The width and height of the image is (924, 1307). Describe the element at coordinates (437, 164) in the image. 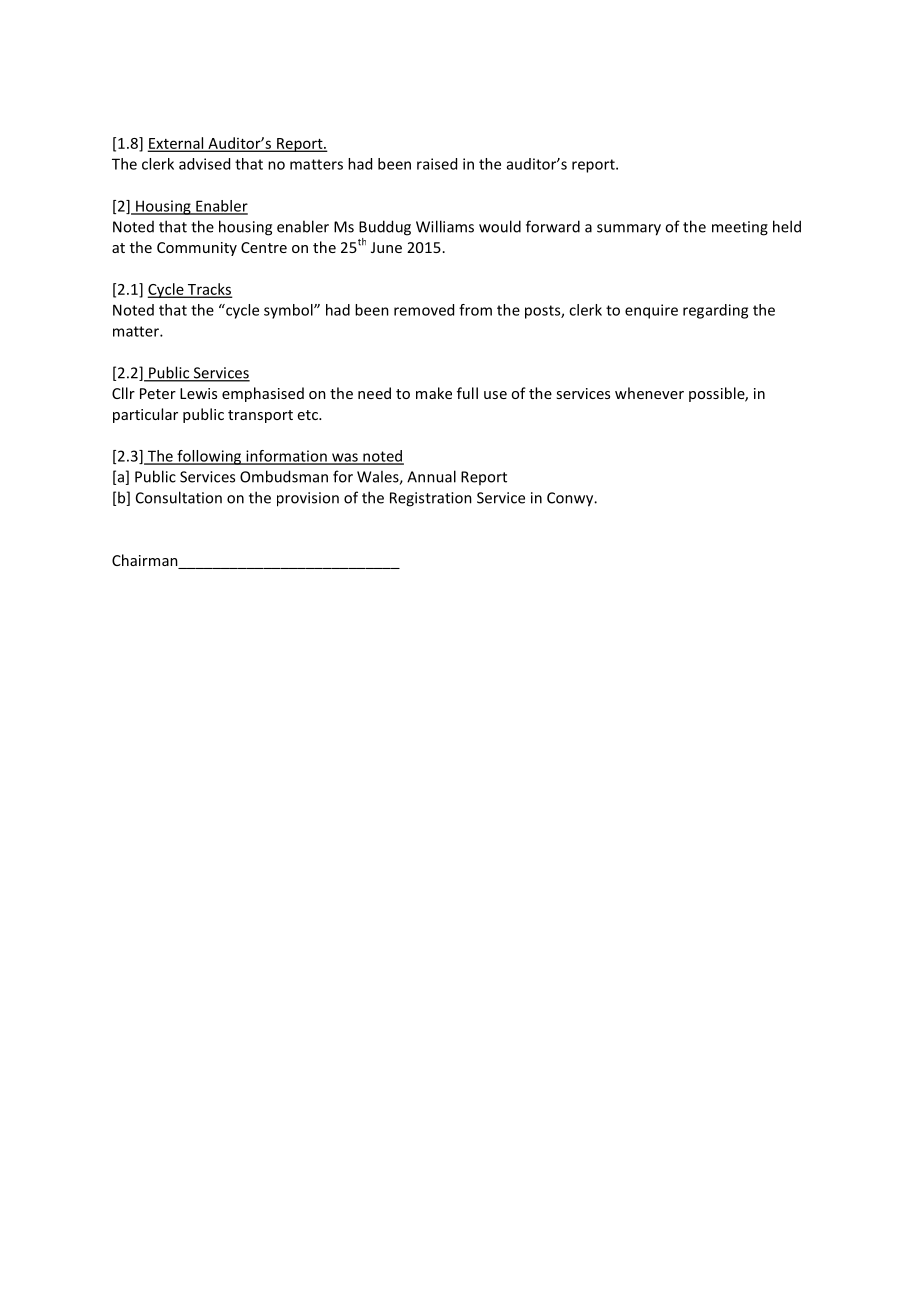

I see `raised` at that location.
